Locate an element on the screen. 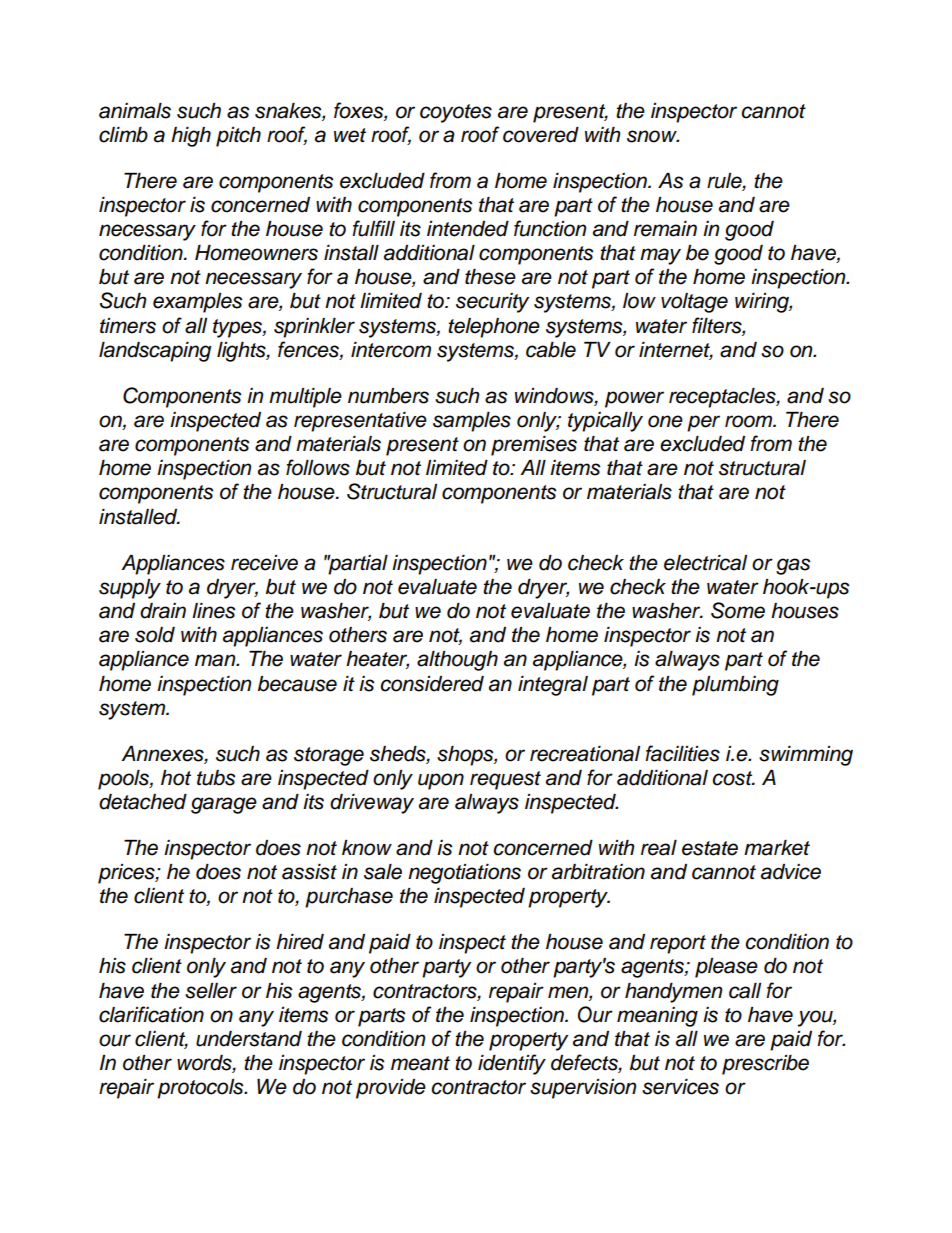 The image size is (952, 1233). upon is located at coordinates (441, 781).
